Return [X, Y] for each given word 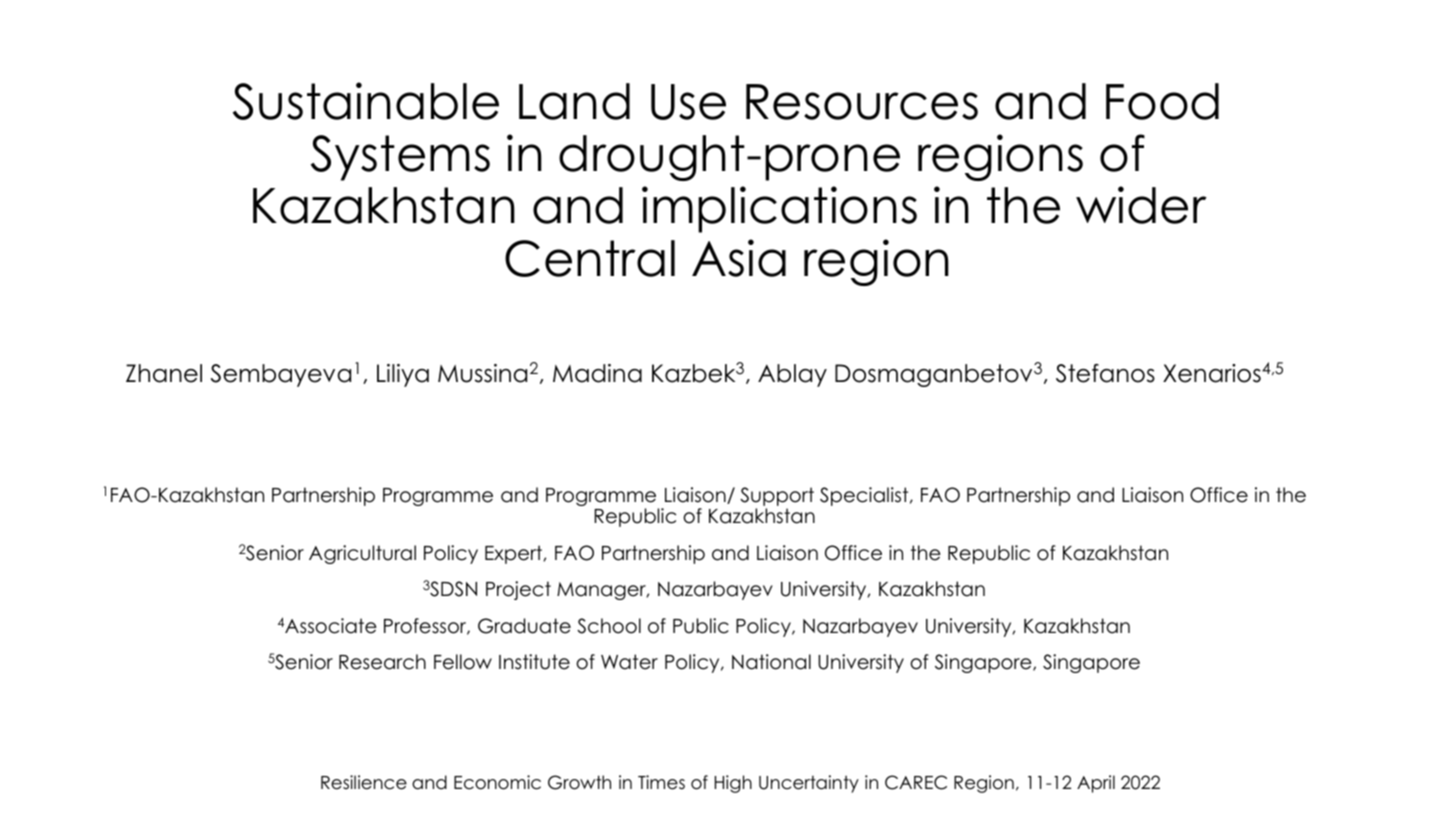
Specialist [865, 496]
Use [688, 102]
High [733, 784]
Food [1162, 101]
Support [777, 498]
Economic [497, 782]
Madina [597, 373]
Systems [400, 158]
